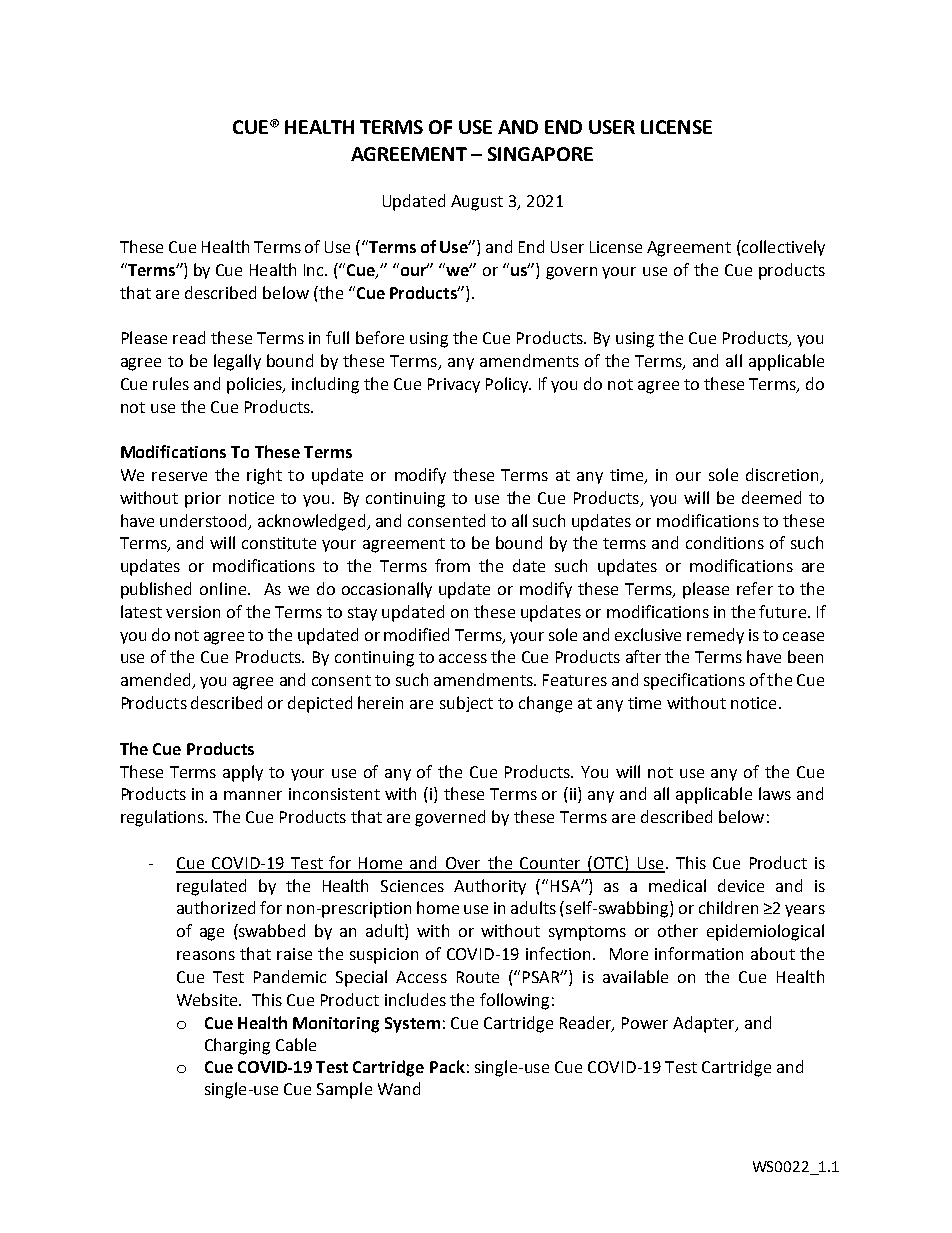 This page has width=952, height=1233. What do you see at coordinates (782, 248) in the page?
I see `collectively` at bounding box center [782, 248].
